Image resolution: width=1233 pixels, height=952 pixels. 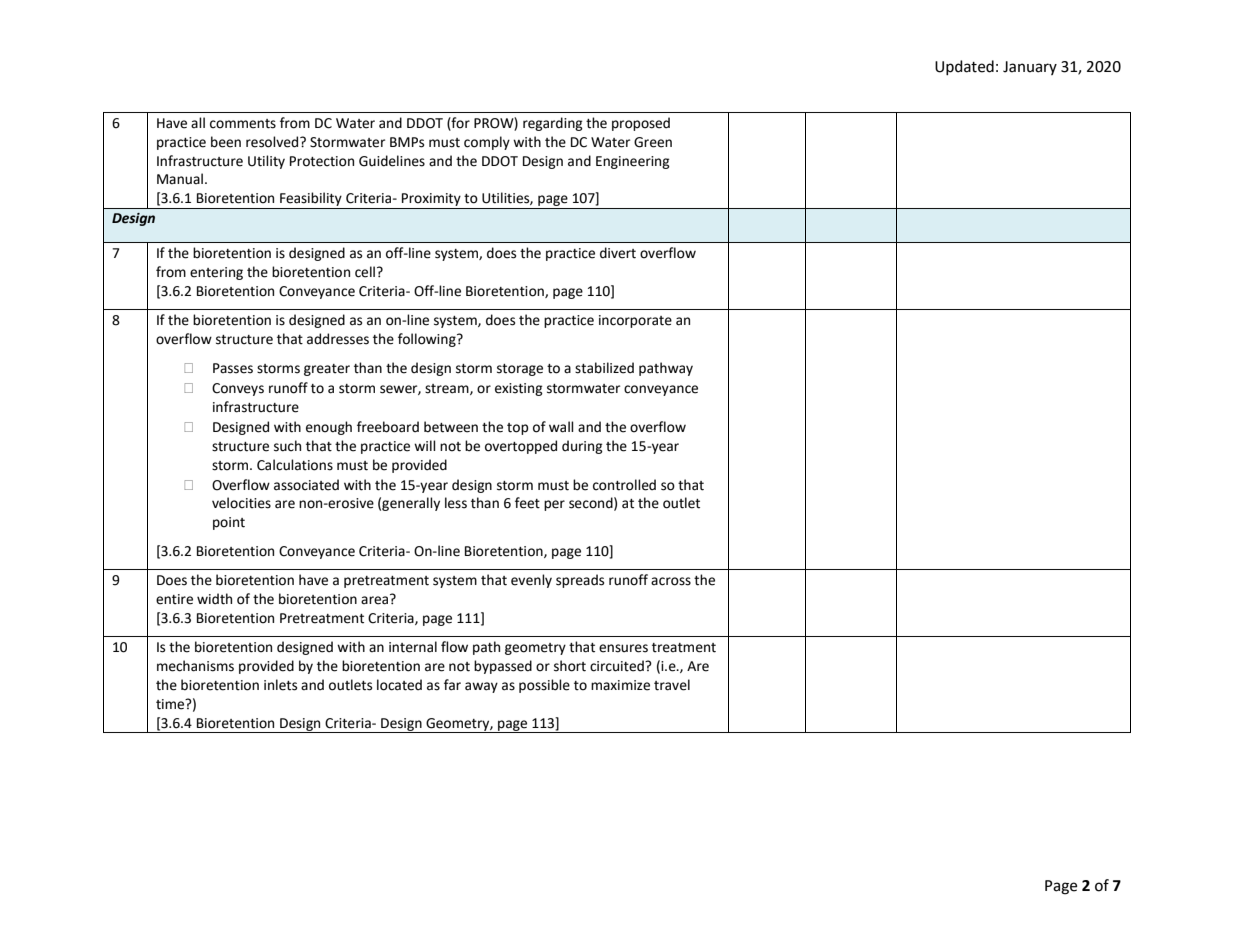 What do you see at coordinates (672, 685) in the screenshot?
I see `travel` at bounding box center [672, 685].
